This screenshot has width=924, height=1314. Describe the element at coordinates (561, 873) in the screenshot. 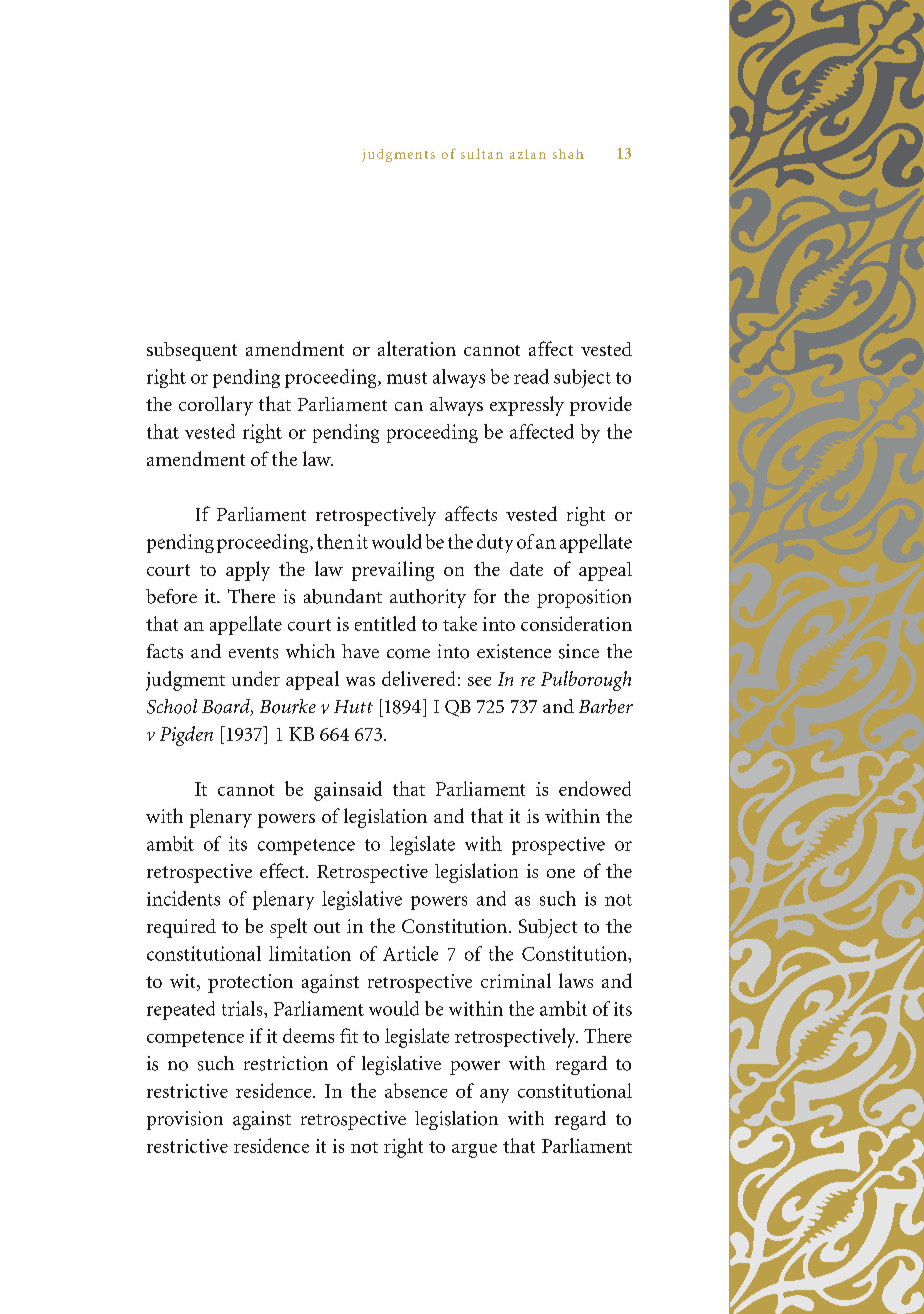

I see `one` at that location.
